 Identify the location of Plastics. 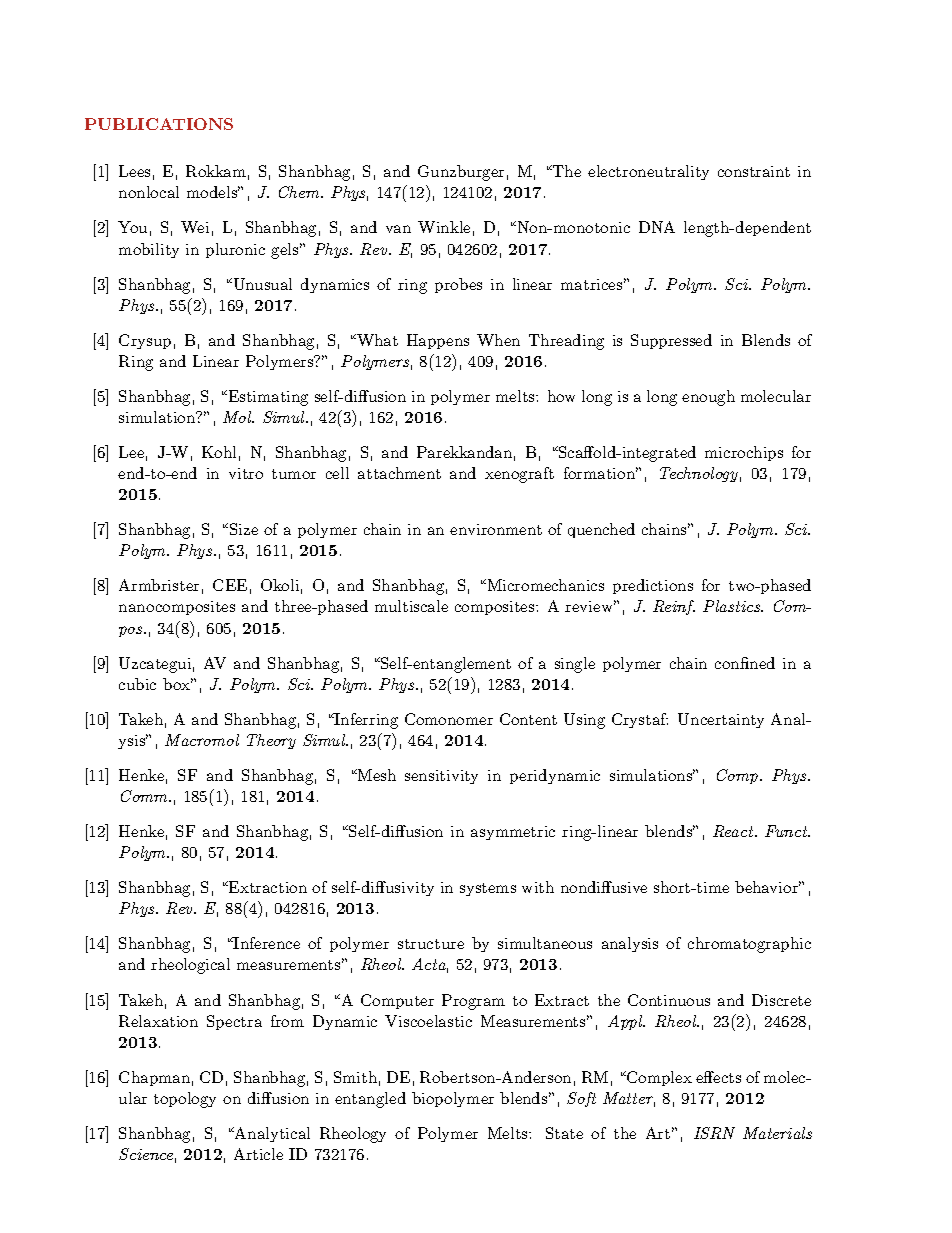
(733, 606).
